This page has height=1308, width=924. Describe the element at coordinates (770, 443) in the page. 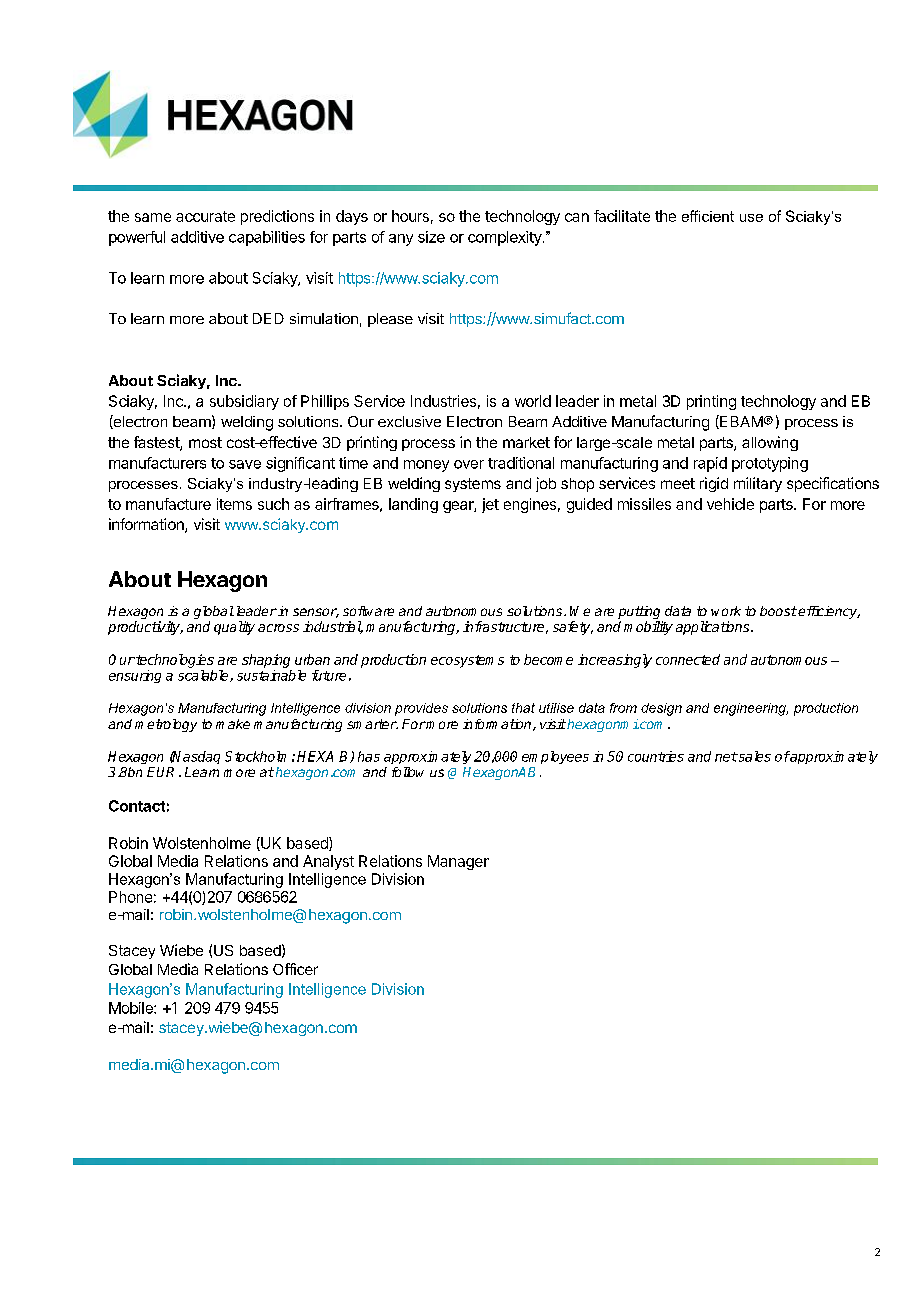

I see `allowing` at that location.
